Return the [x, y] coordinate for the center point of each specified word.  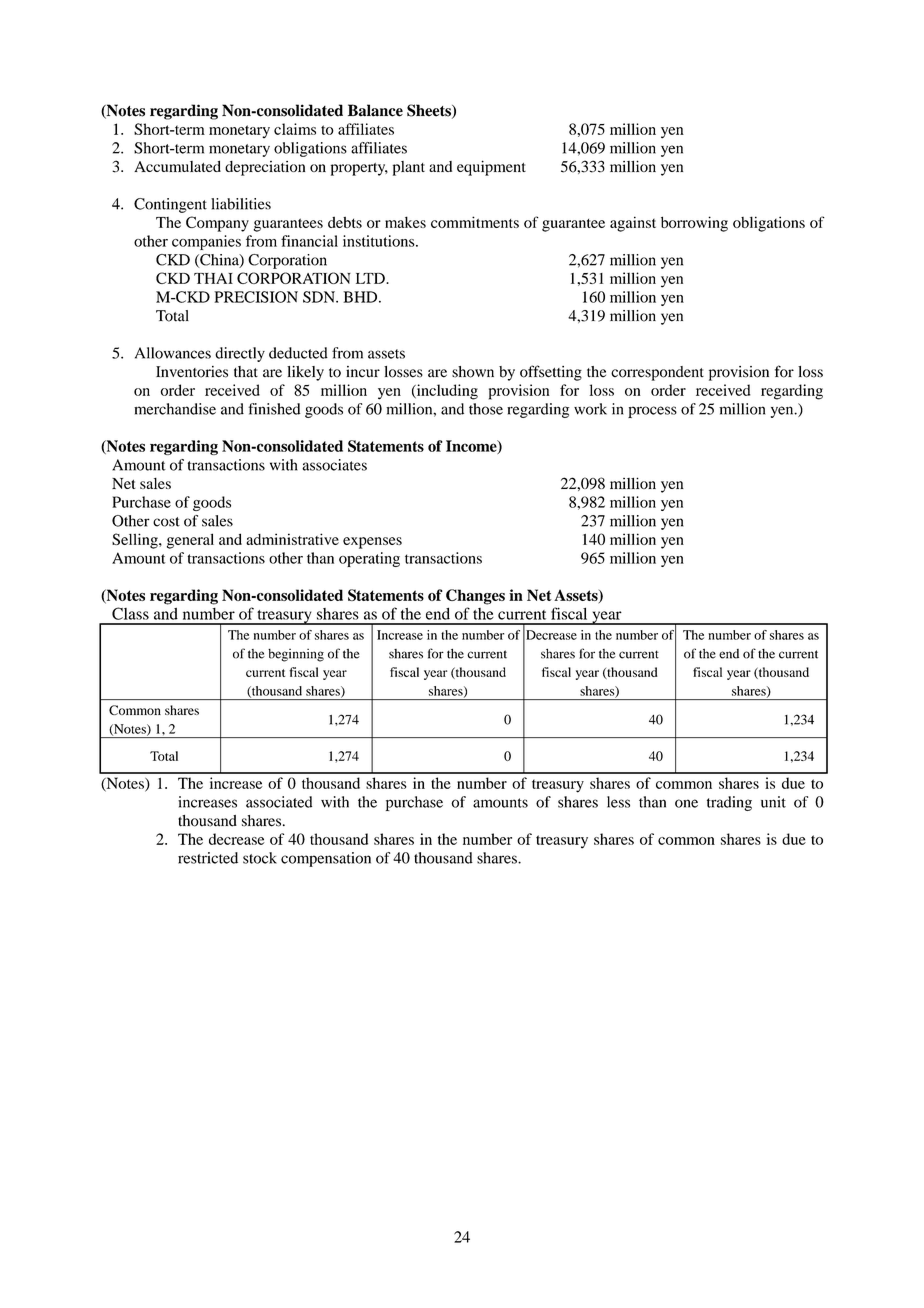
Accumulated [177, 166]
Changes [475, 597]
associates [334, 465]
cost [166, 522]
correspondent [657, 373]
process [652, 412]
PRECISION [256, 297]
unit [773, 802]
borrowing [694, 224]
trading [729, 803]
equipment [491, 168]
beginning [296, 655]
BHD [361, 297]
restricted [208, 858]
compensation [326, 859]
